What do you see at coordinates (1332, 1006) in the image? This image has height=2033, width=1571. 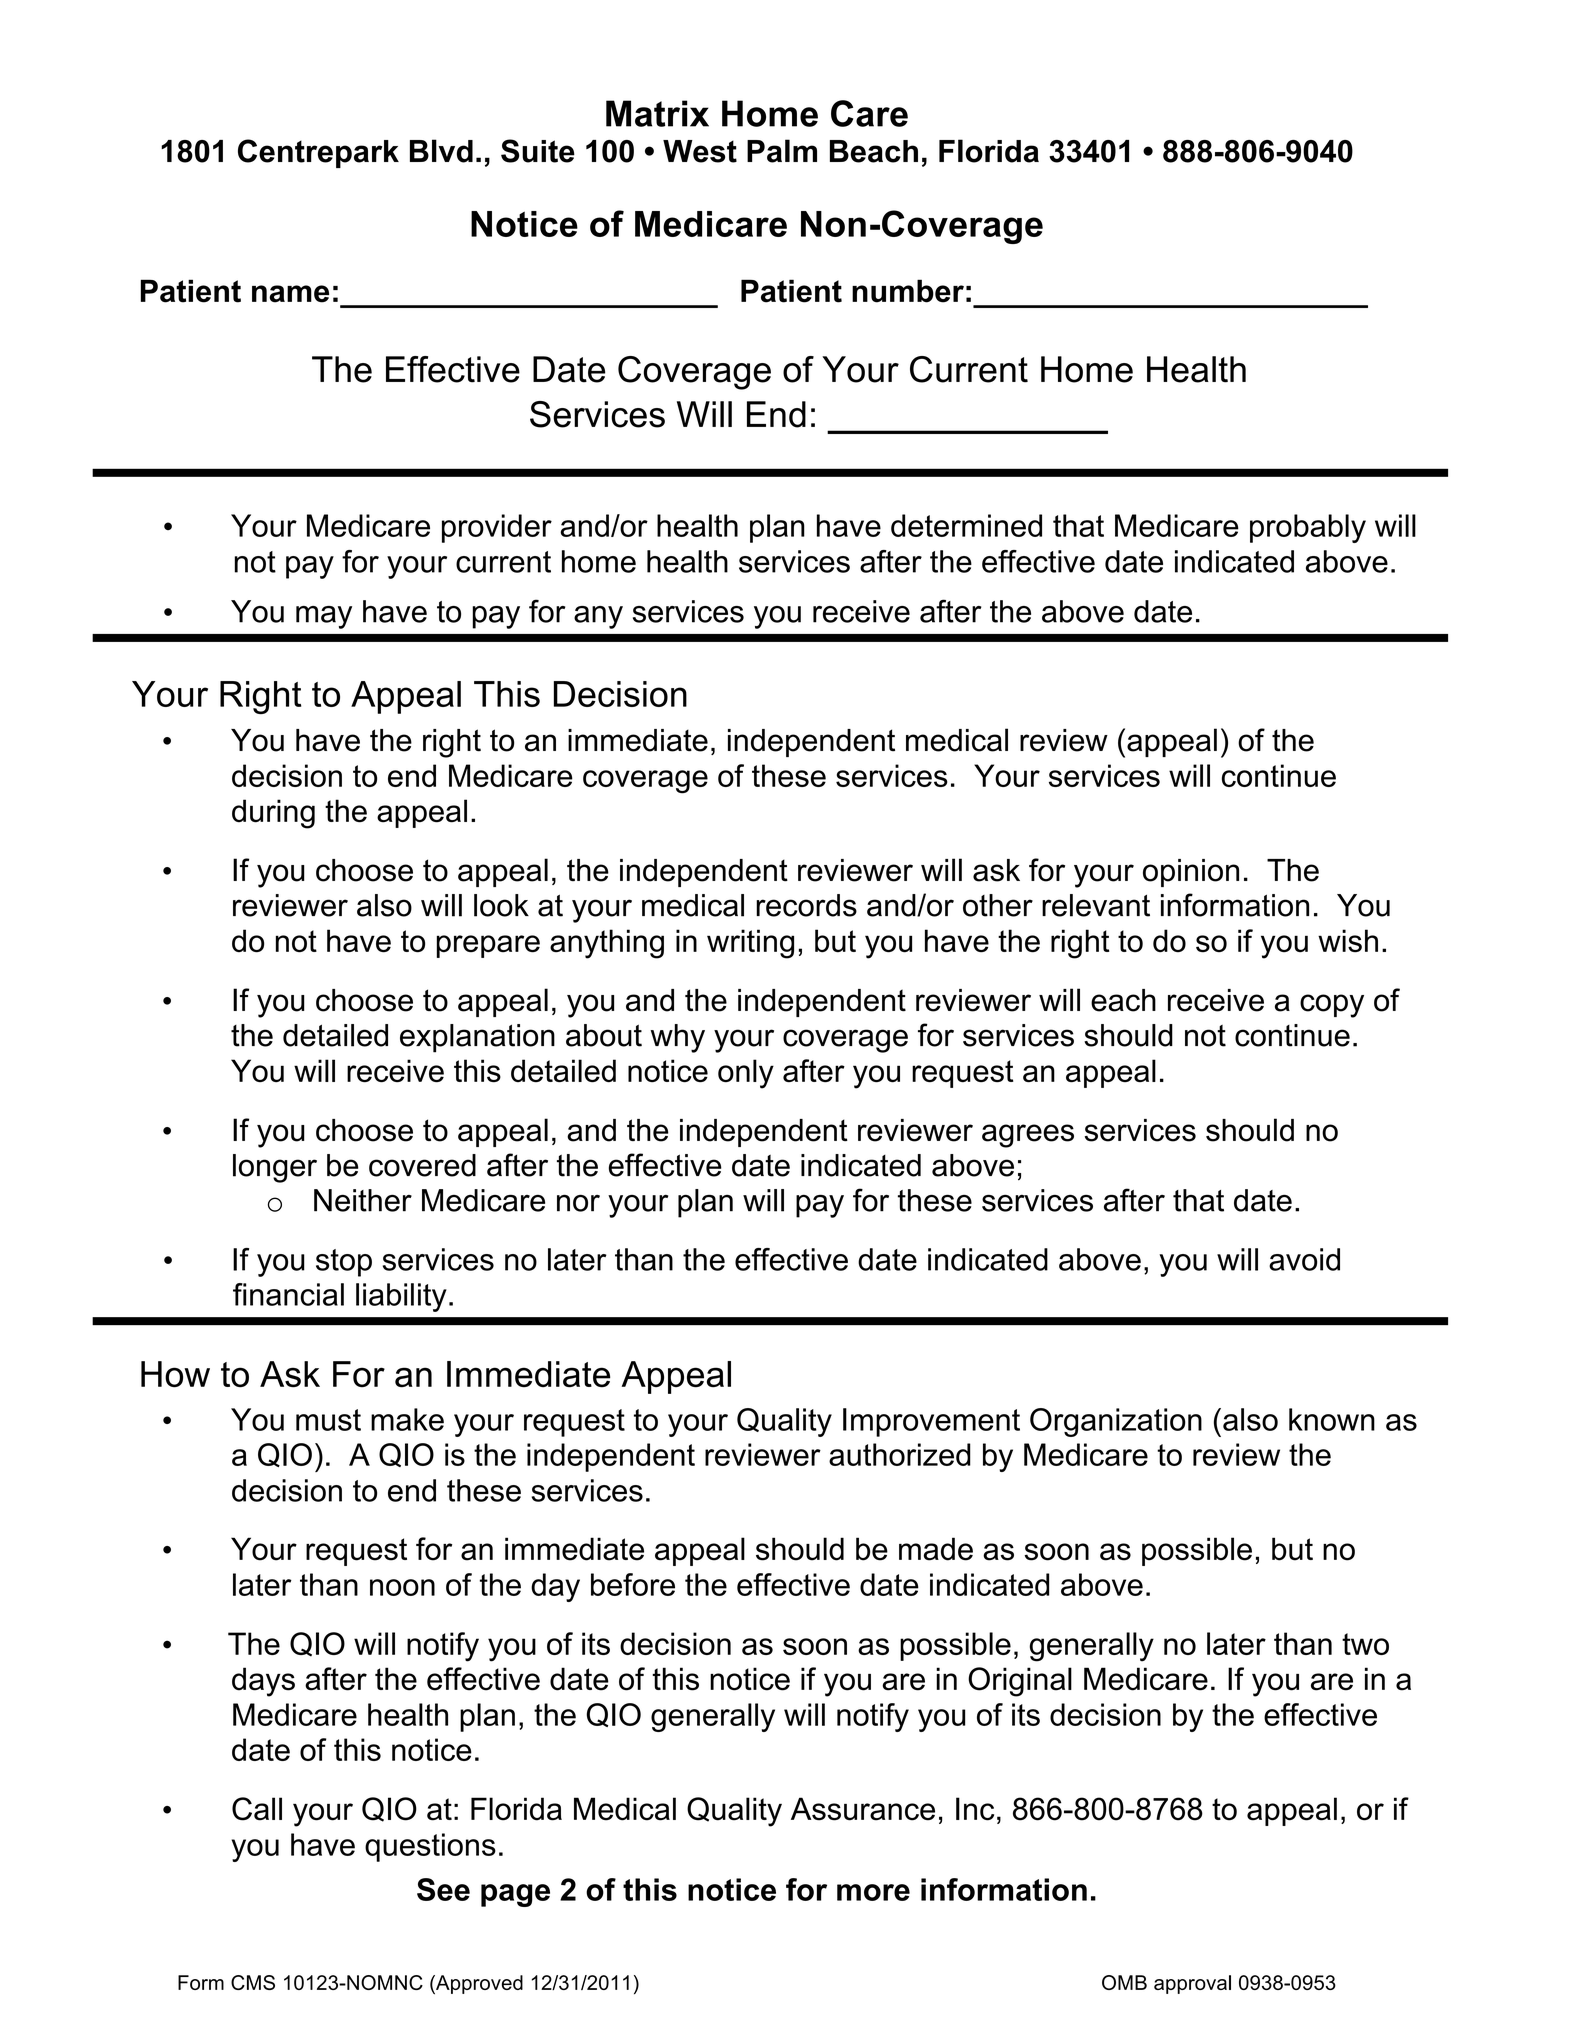 I see `copy` at bounding box center [1332, 1006].
